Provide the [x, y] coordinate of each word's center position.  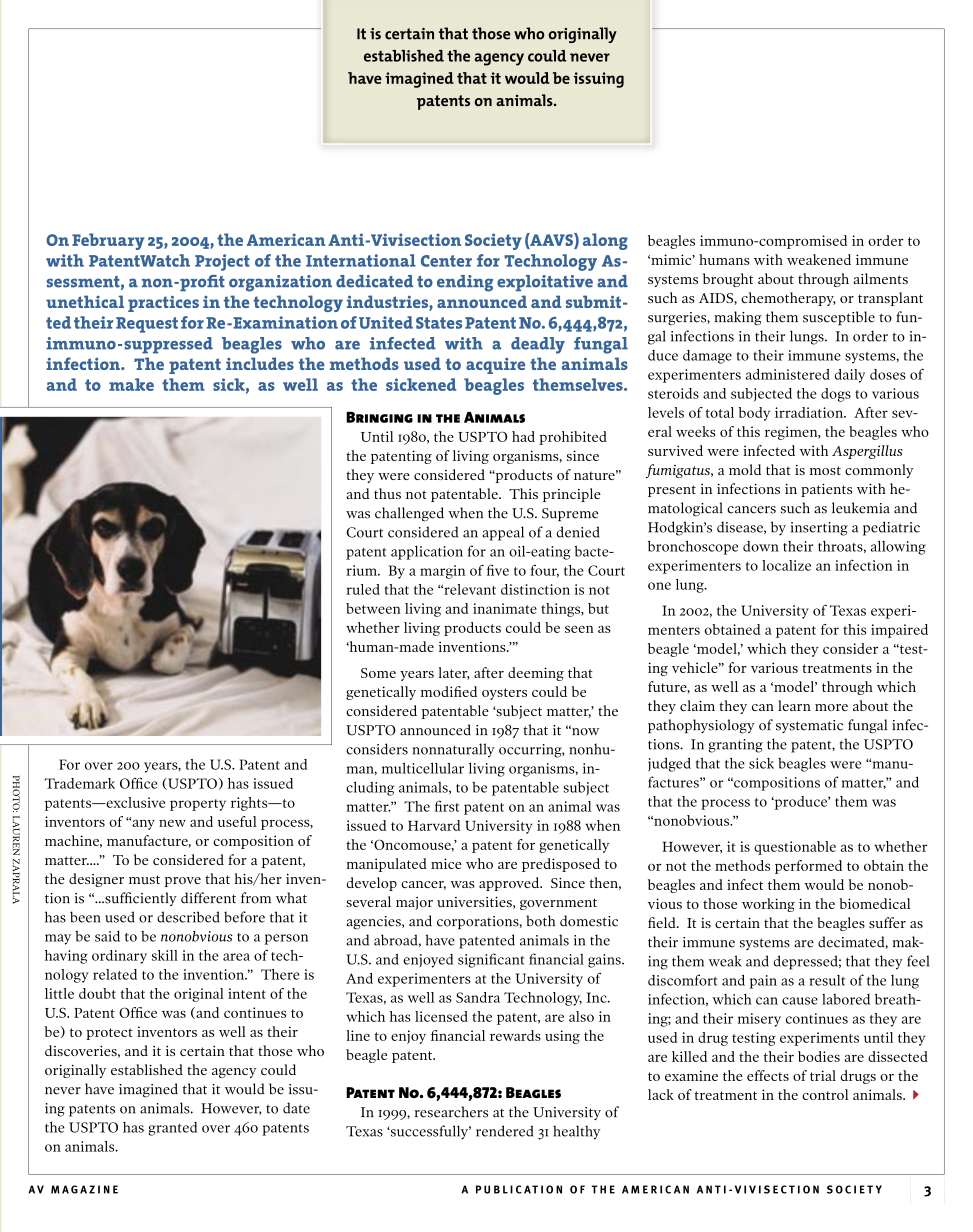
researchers [451, 1112]
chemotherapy [788, 299]
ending [465, 283]
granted [172, 1129]
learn [794, 705]
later [454, 673]
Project [222, 262]
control [825, 1094]
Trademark [79, 783]
